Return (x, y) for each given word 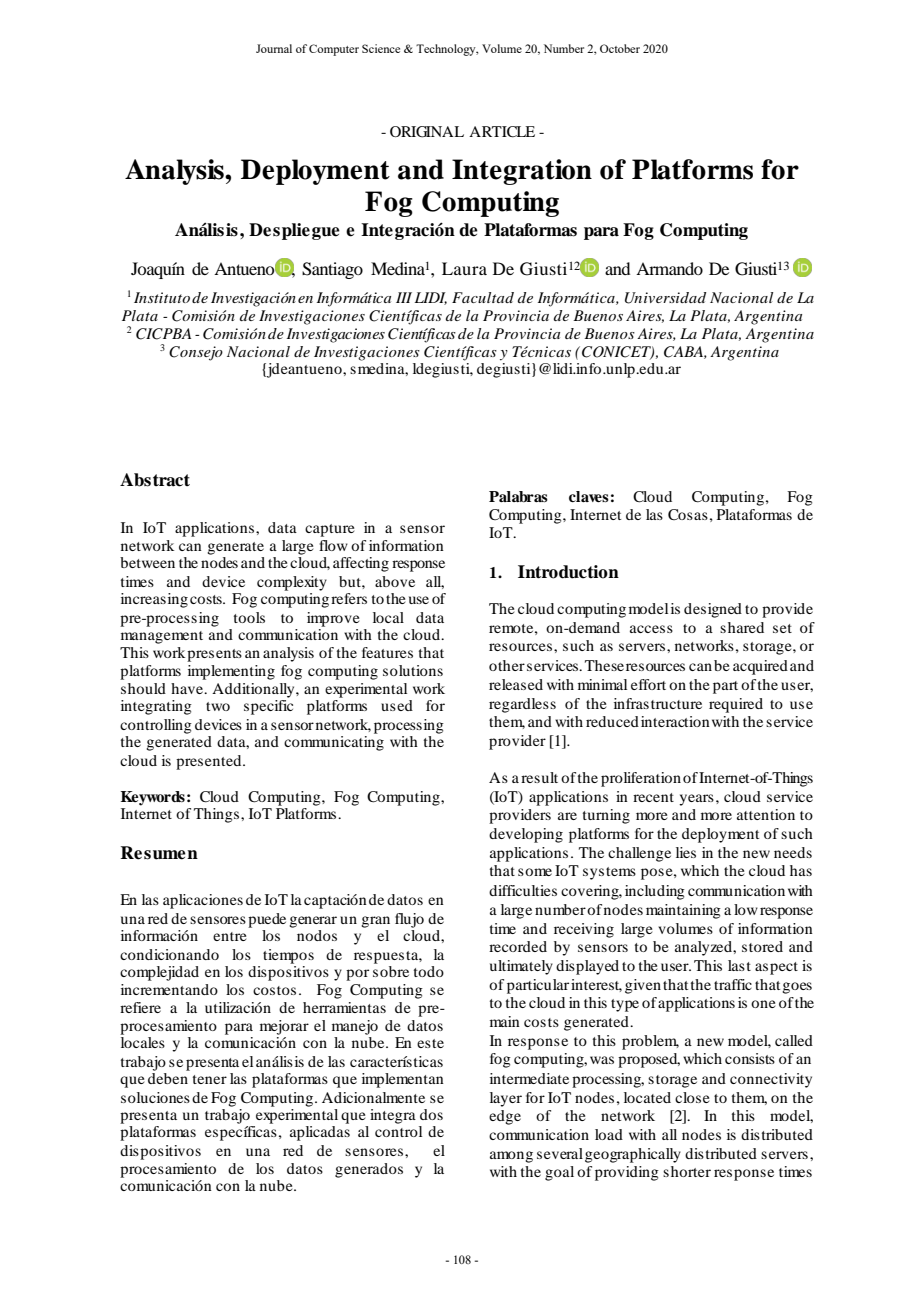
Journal (274, 48)
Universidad (665, 298)
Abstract (155, 480)
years (696, 800)
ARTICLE (502, 132)
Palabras (518, 496)
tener (210, 1079)
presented (210, 762)
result (539, 777)
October (620, 48)
